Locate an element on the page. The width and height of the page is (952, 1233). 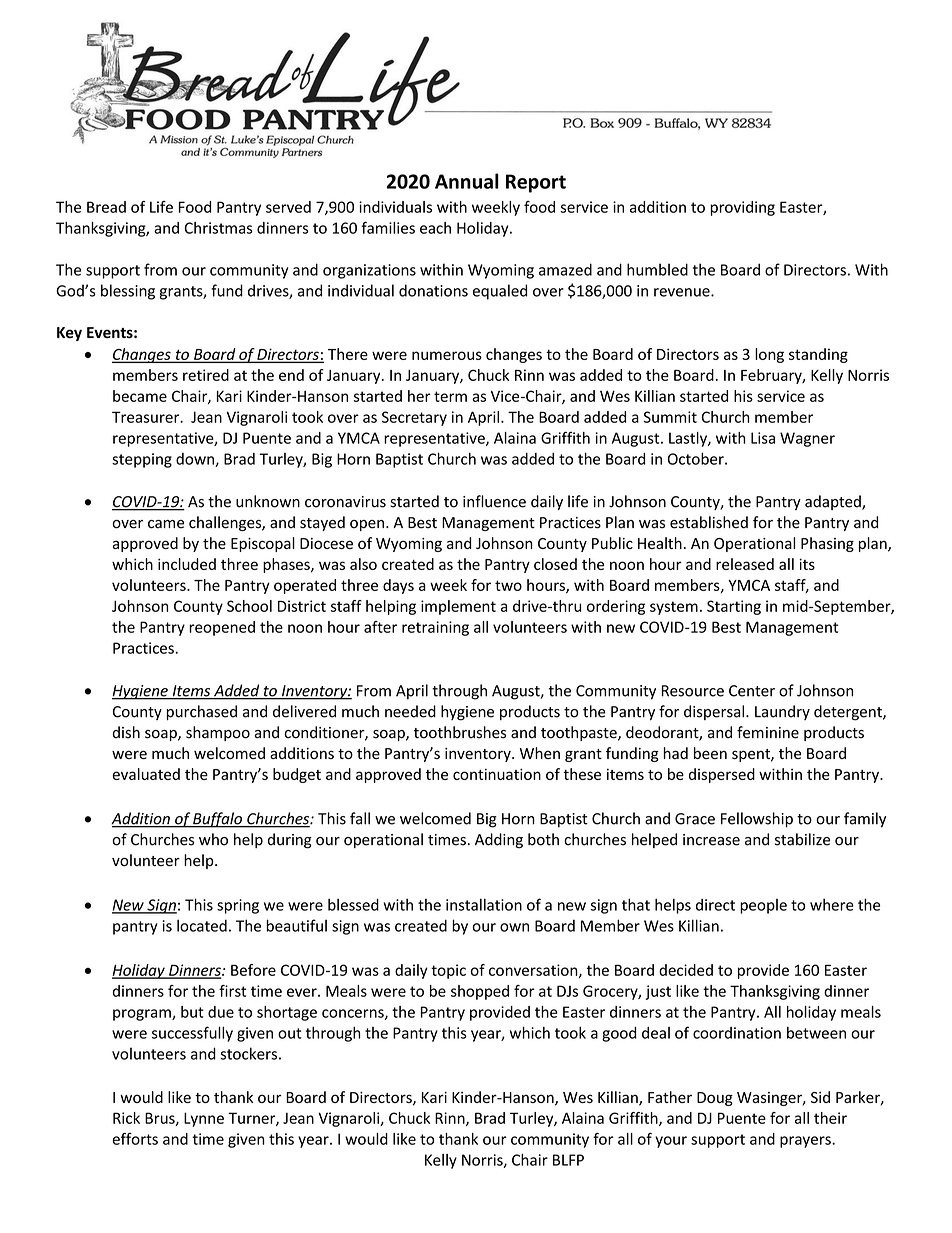
providing is located at coordinates (742, 208).
